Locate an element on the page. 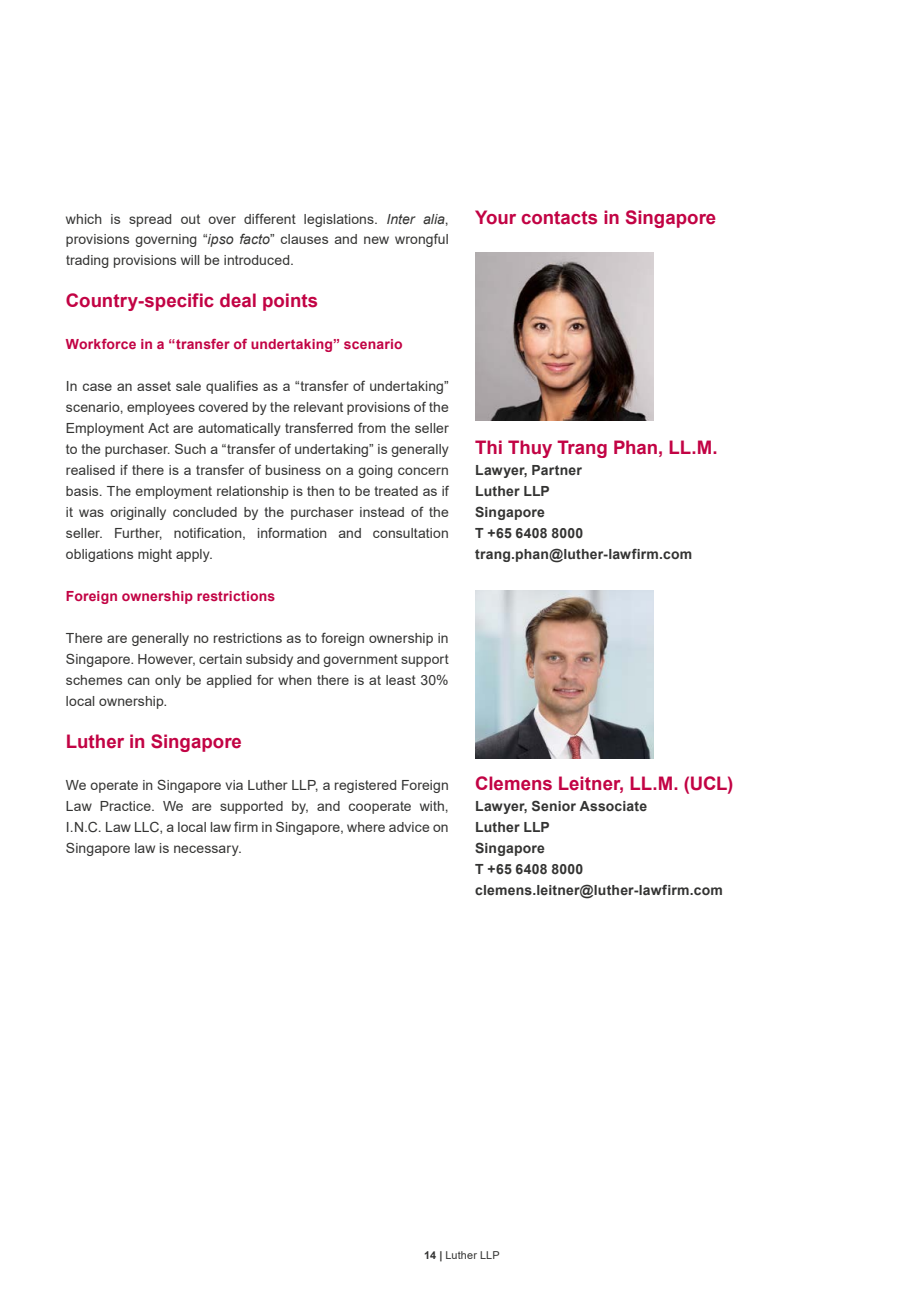  least is located at coordinates (401, 680).
